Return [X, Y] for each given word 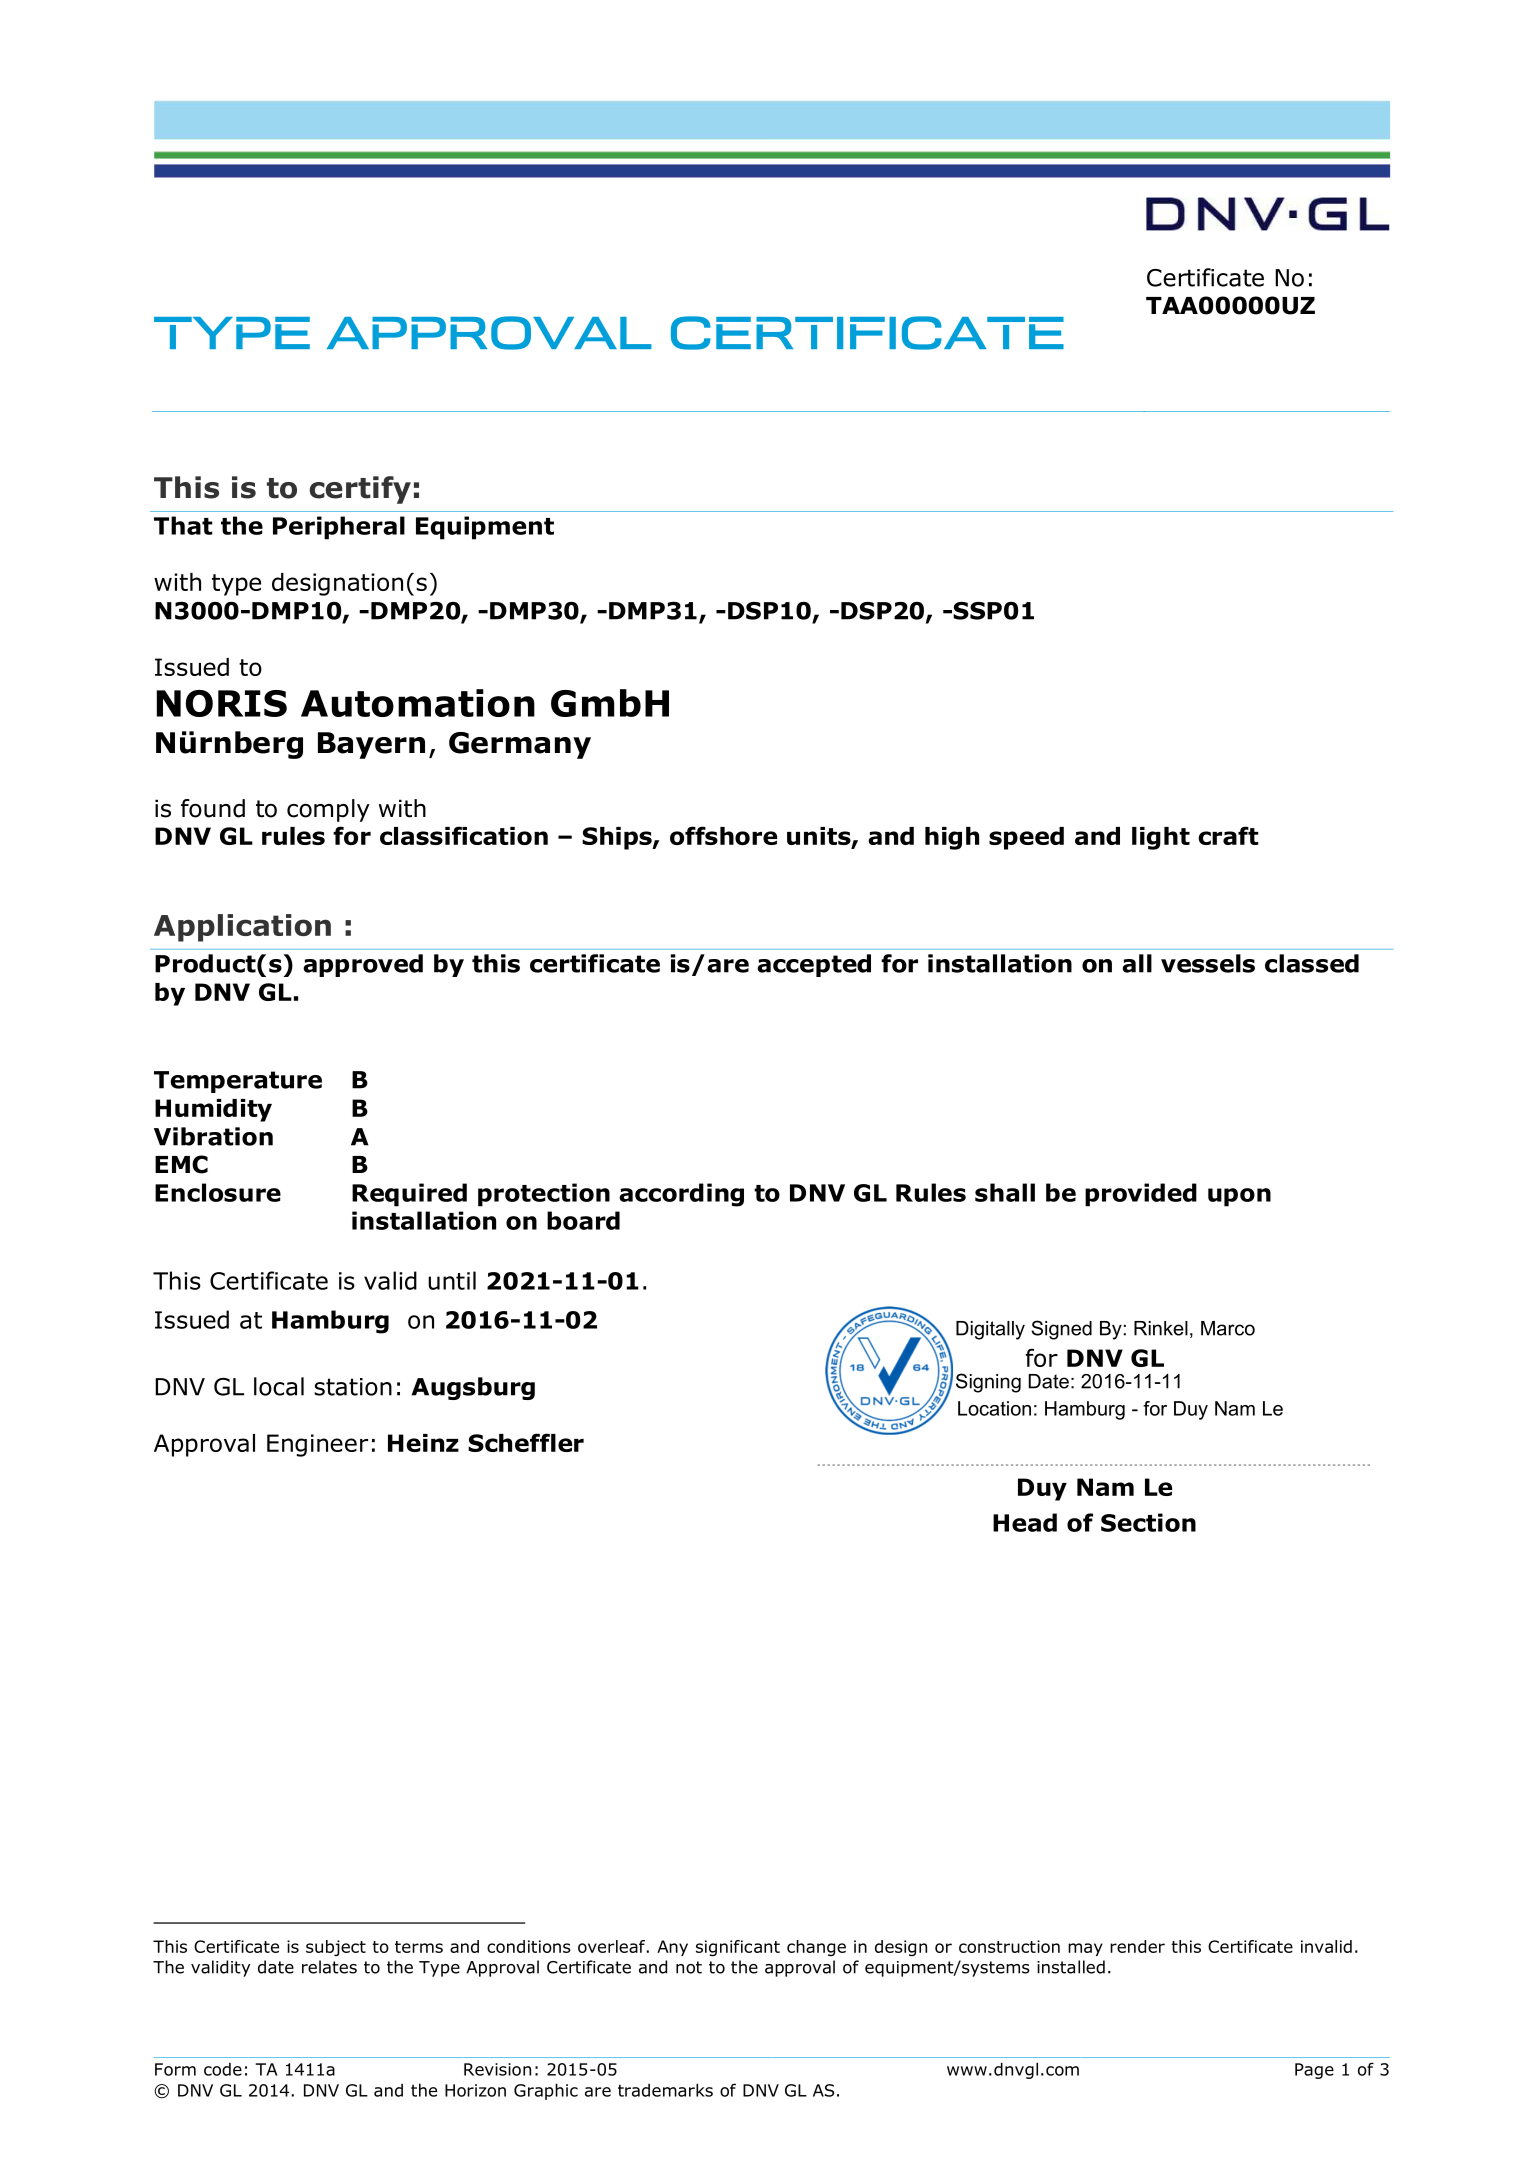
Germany [520, 745]
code [223, 2069]
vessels [1208, 963]
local [279, 1386]
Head [1025, 1522]
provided [1141, 1195]
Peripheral [339, 528]
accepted [814, 965]
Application [242, 928]
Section [1148, 1522]
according [681, 1195]
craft [1228, 835]
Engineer [317, 1445]
